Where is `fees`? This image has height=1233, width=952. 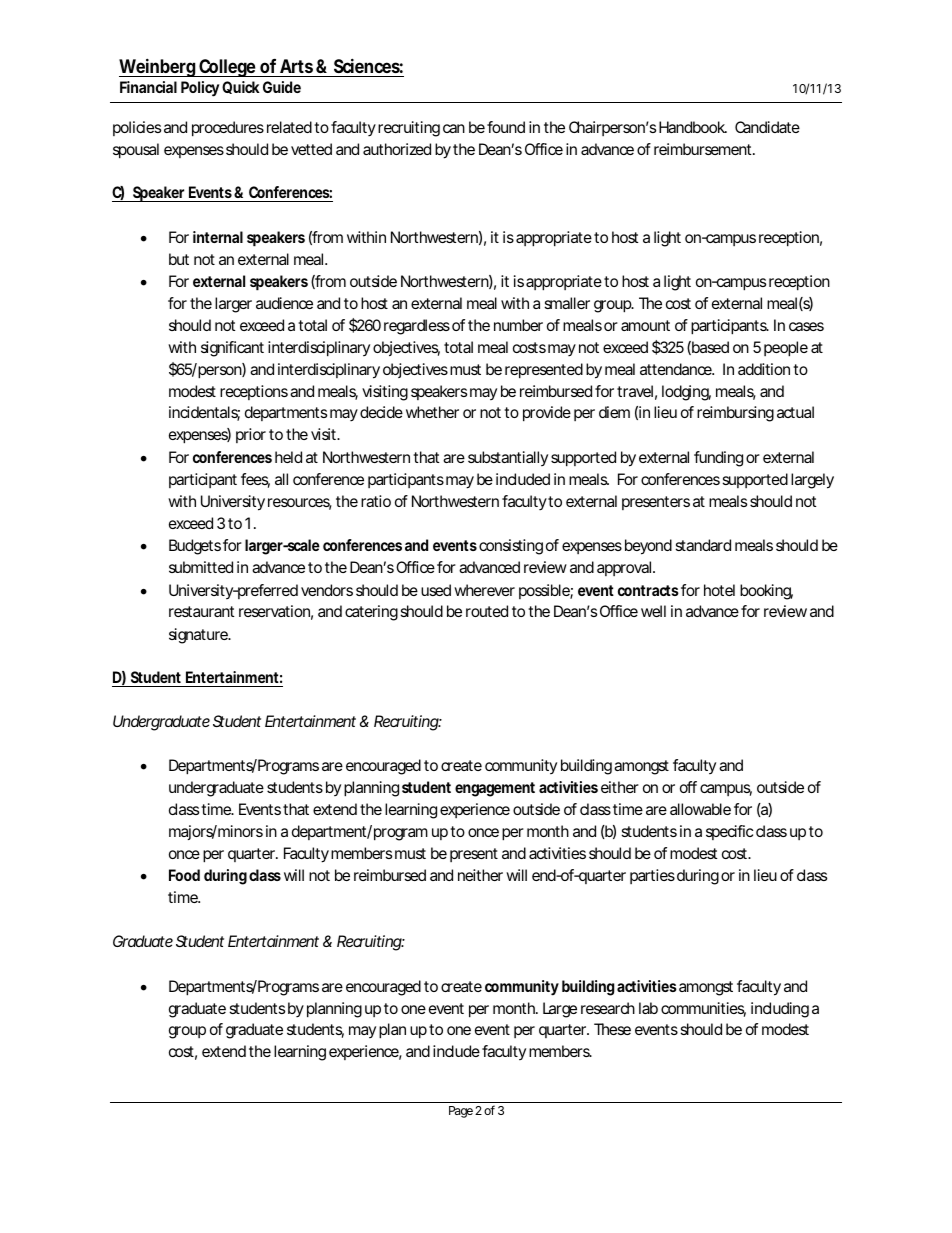 fees is located at coordinates (255, 480).
